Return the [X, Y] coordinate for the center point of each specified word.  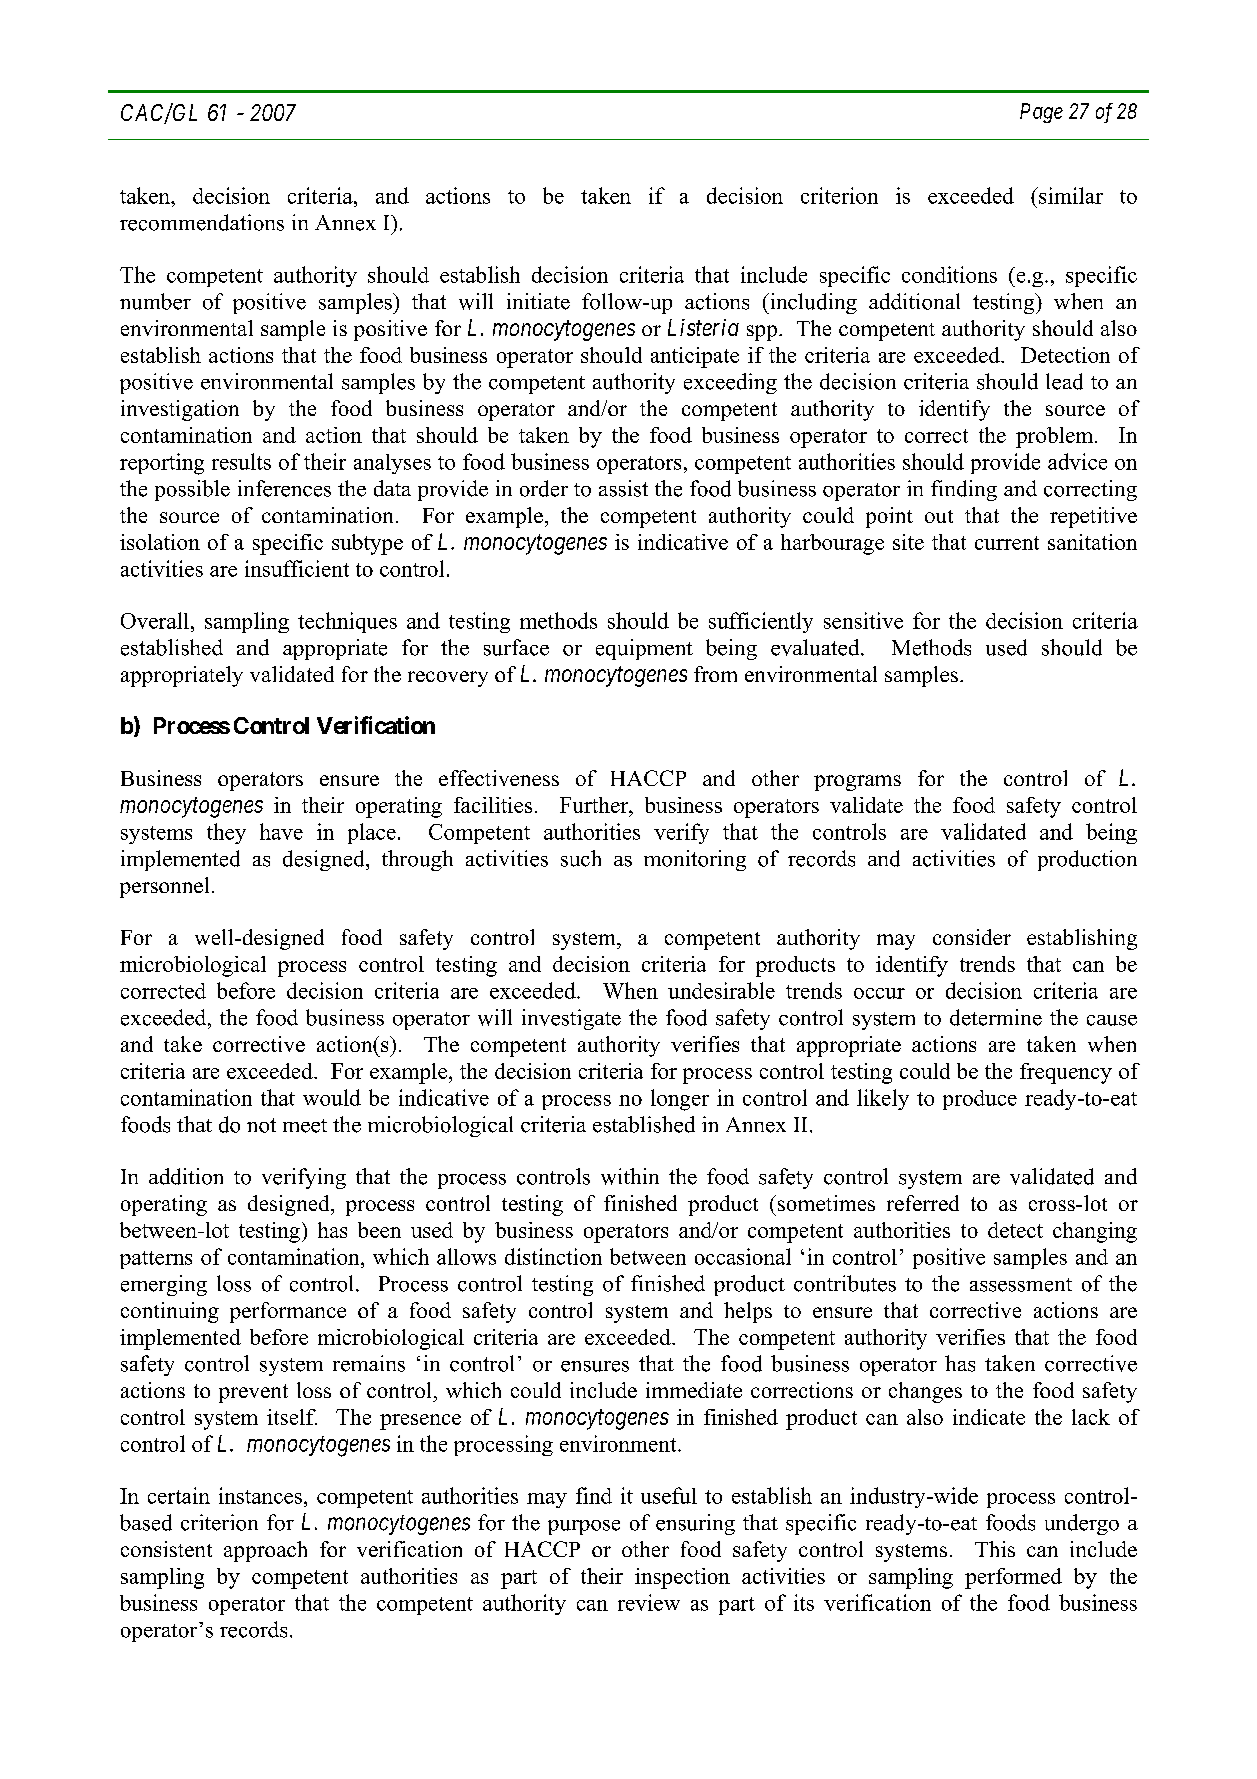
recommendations [202, 222]
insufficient [297, 568]
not [261, 1125]
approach [265, 1551]
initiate [538, 301]
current [1007, 543]
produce [980, 1100]
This [995, 1549]
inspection [682, 1578]
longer [680, 1100]
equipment [644, 649]
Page [1041, 113]
